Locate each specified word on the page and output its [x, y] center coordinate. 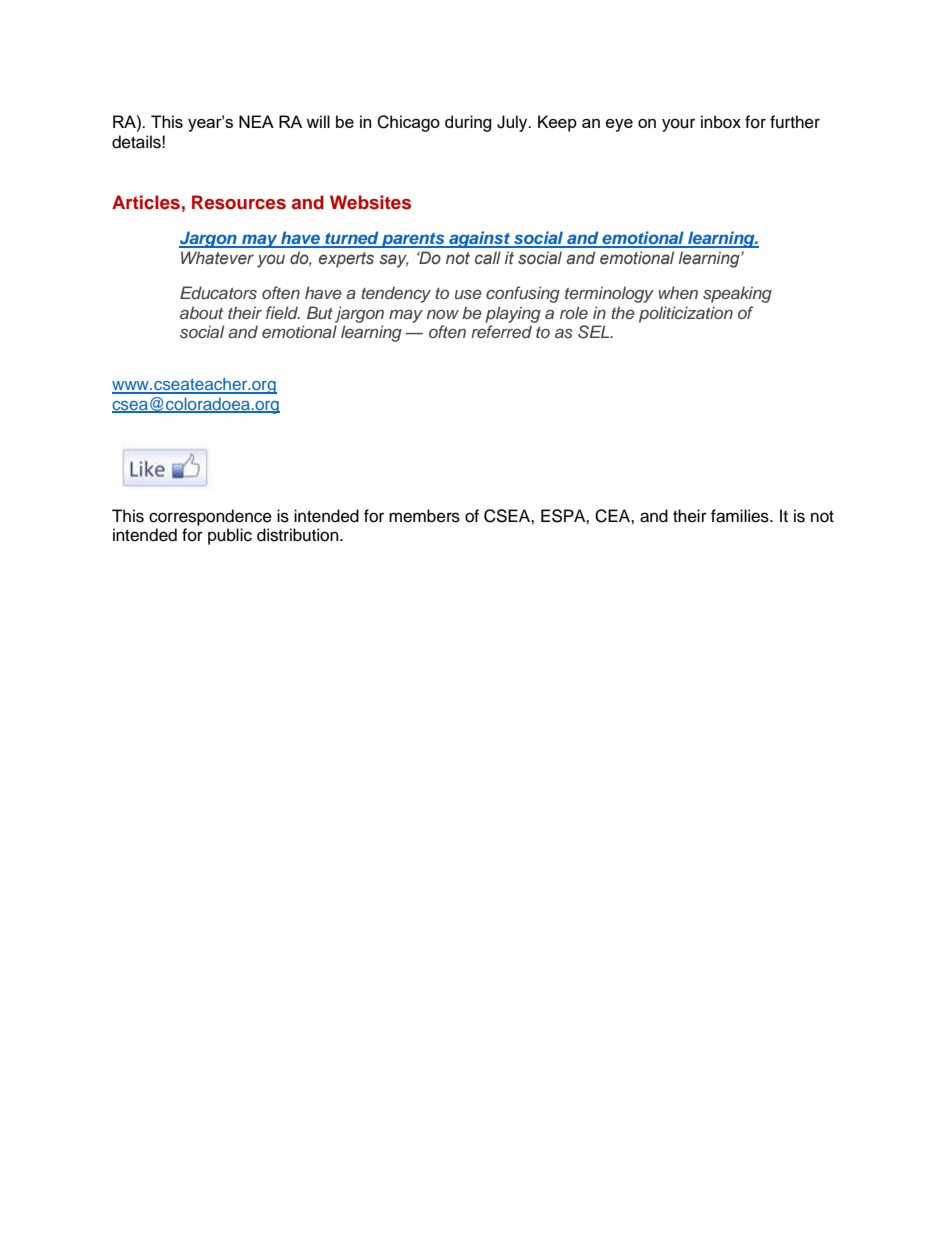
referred [501, 331]
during [468, 123]
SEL [595, 332]
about [201, 312]
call [488, 257]
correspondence [210, 517]
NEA [256, 121]
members [424, 516]
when [678, 292]
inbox [721, 122]
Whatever [217, 258]
